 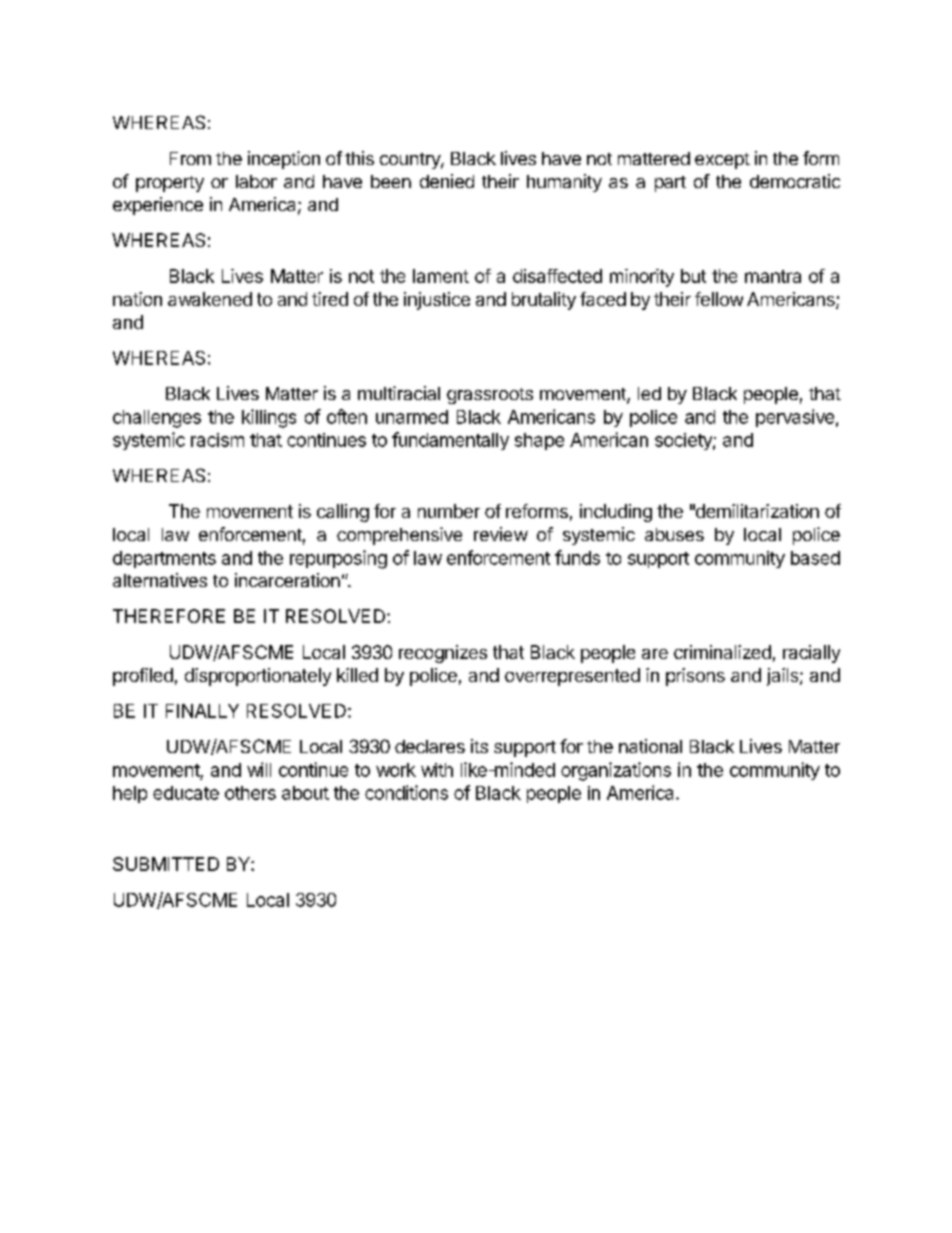 What do you see at coordinates (722, 161) in the page?
I see `except` at bounding box center [722, 161].
